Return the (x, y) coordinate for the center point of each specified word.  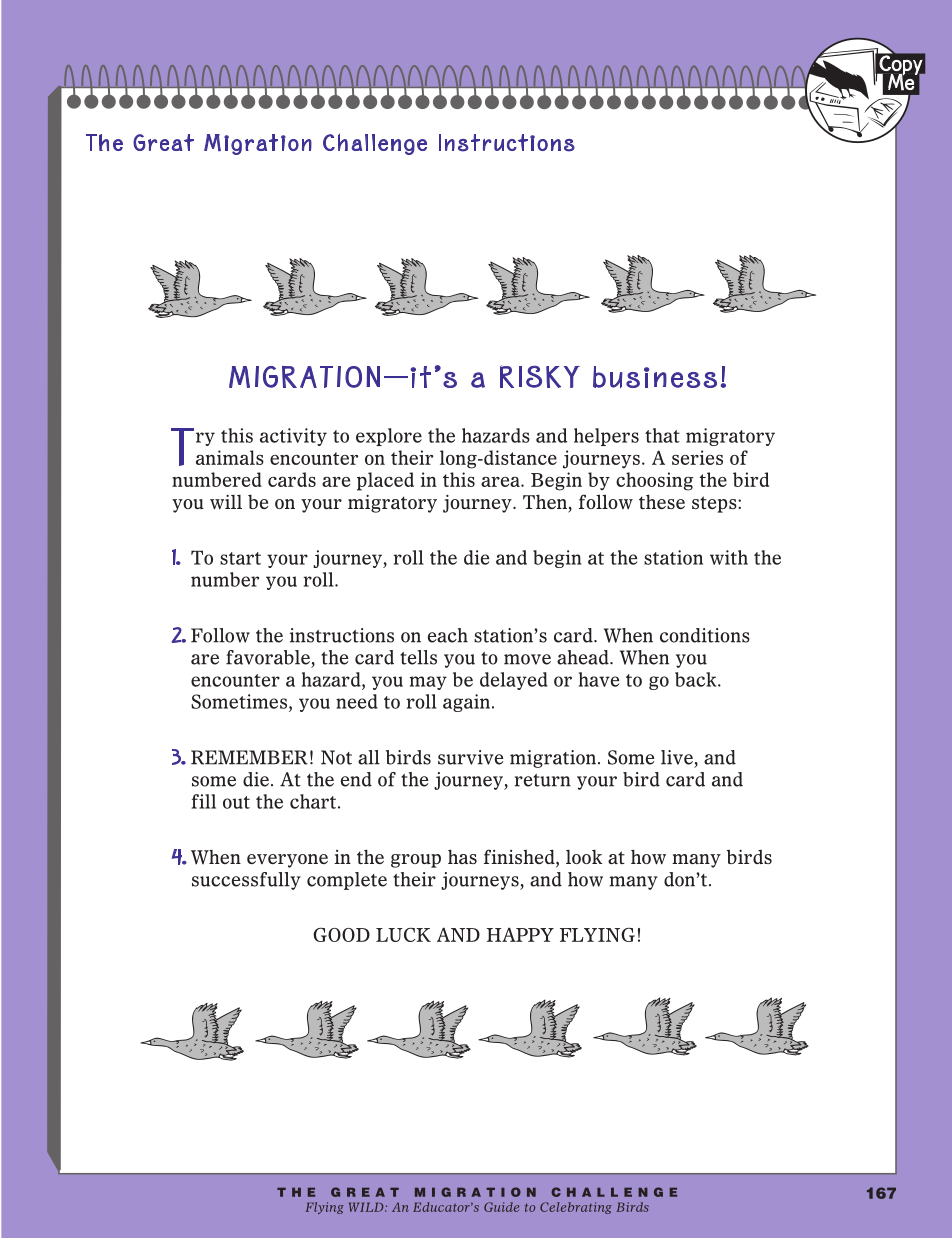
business (655, 377)
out (236, 802)
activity (293, 437)
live (677, 757)
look (584, 857)
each (448, 635)
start (240, 558)
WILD (367, 1207)
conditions (705, 635)
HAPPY (520, 934)
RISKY (540, 376)
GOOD (341, 935)
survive (471, 757)
